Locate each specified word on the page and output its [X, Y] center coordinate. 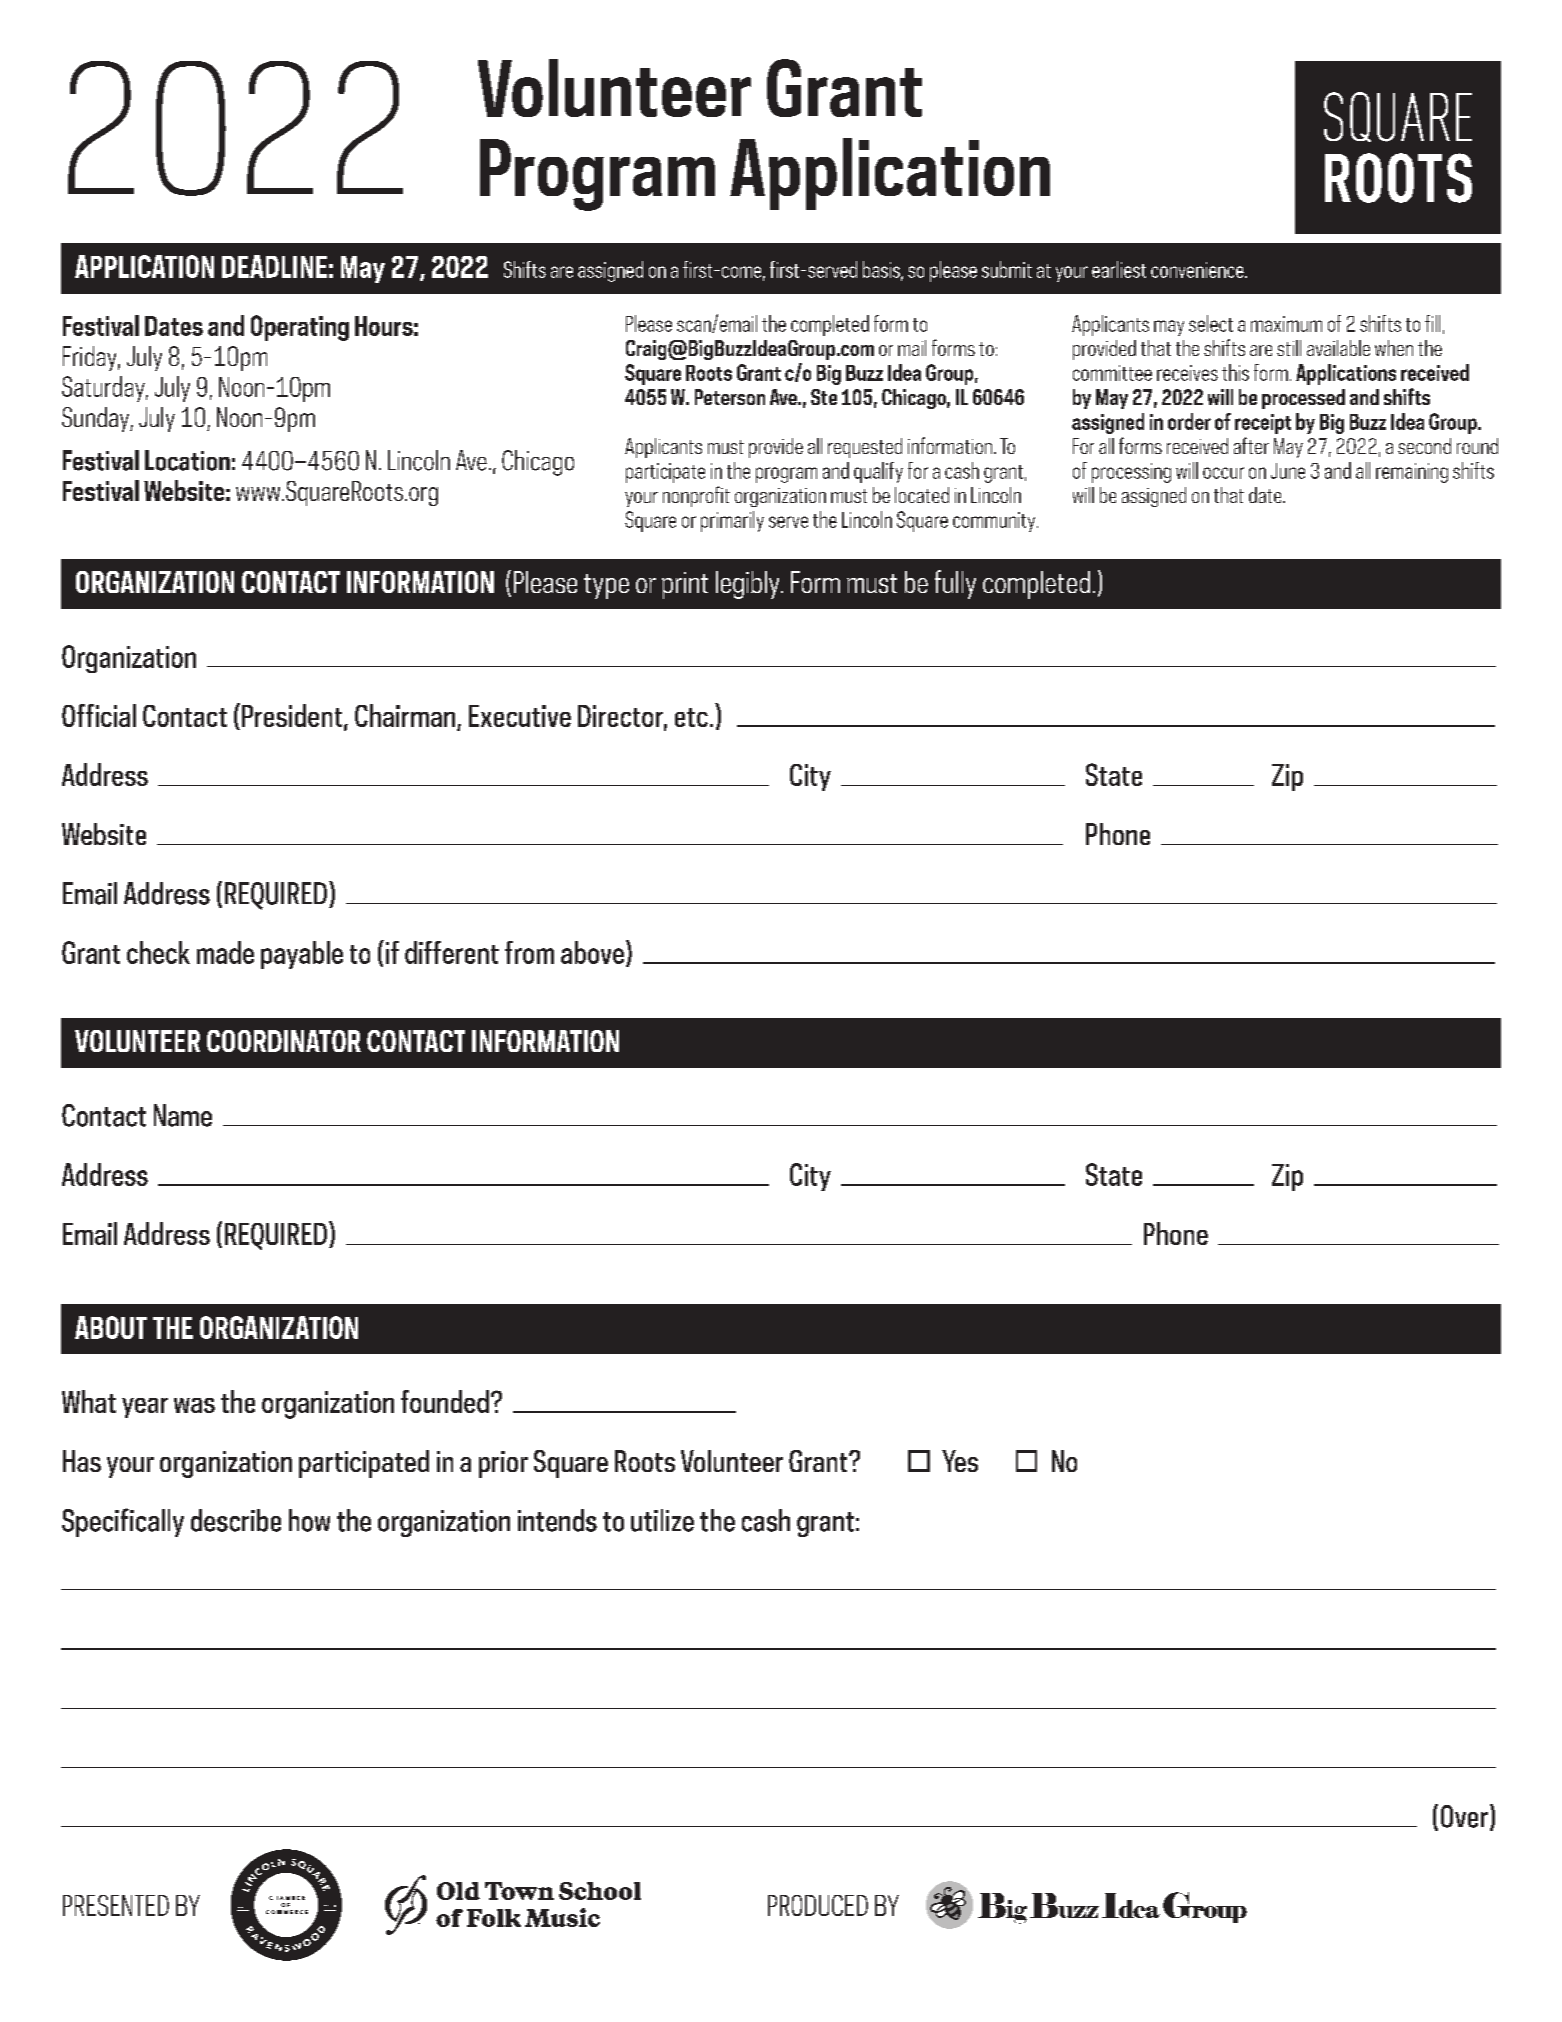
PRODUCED [818, 1905]
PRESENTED [116, 1905]
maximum [1286, 324]
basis [882, 270]
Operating [300, 328]
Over [1464, 1816]
